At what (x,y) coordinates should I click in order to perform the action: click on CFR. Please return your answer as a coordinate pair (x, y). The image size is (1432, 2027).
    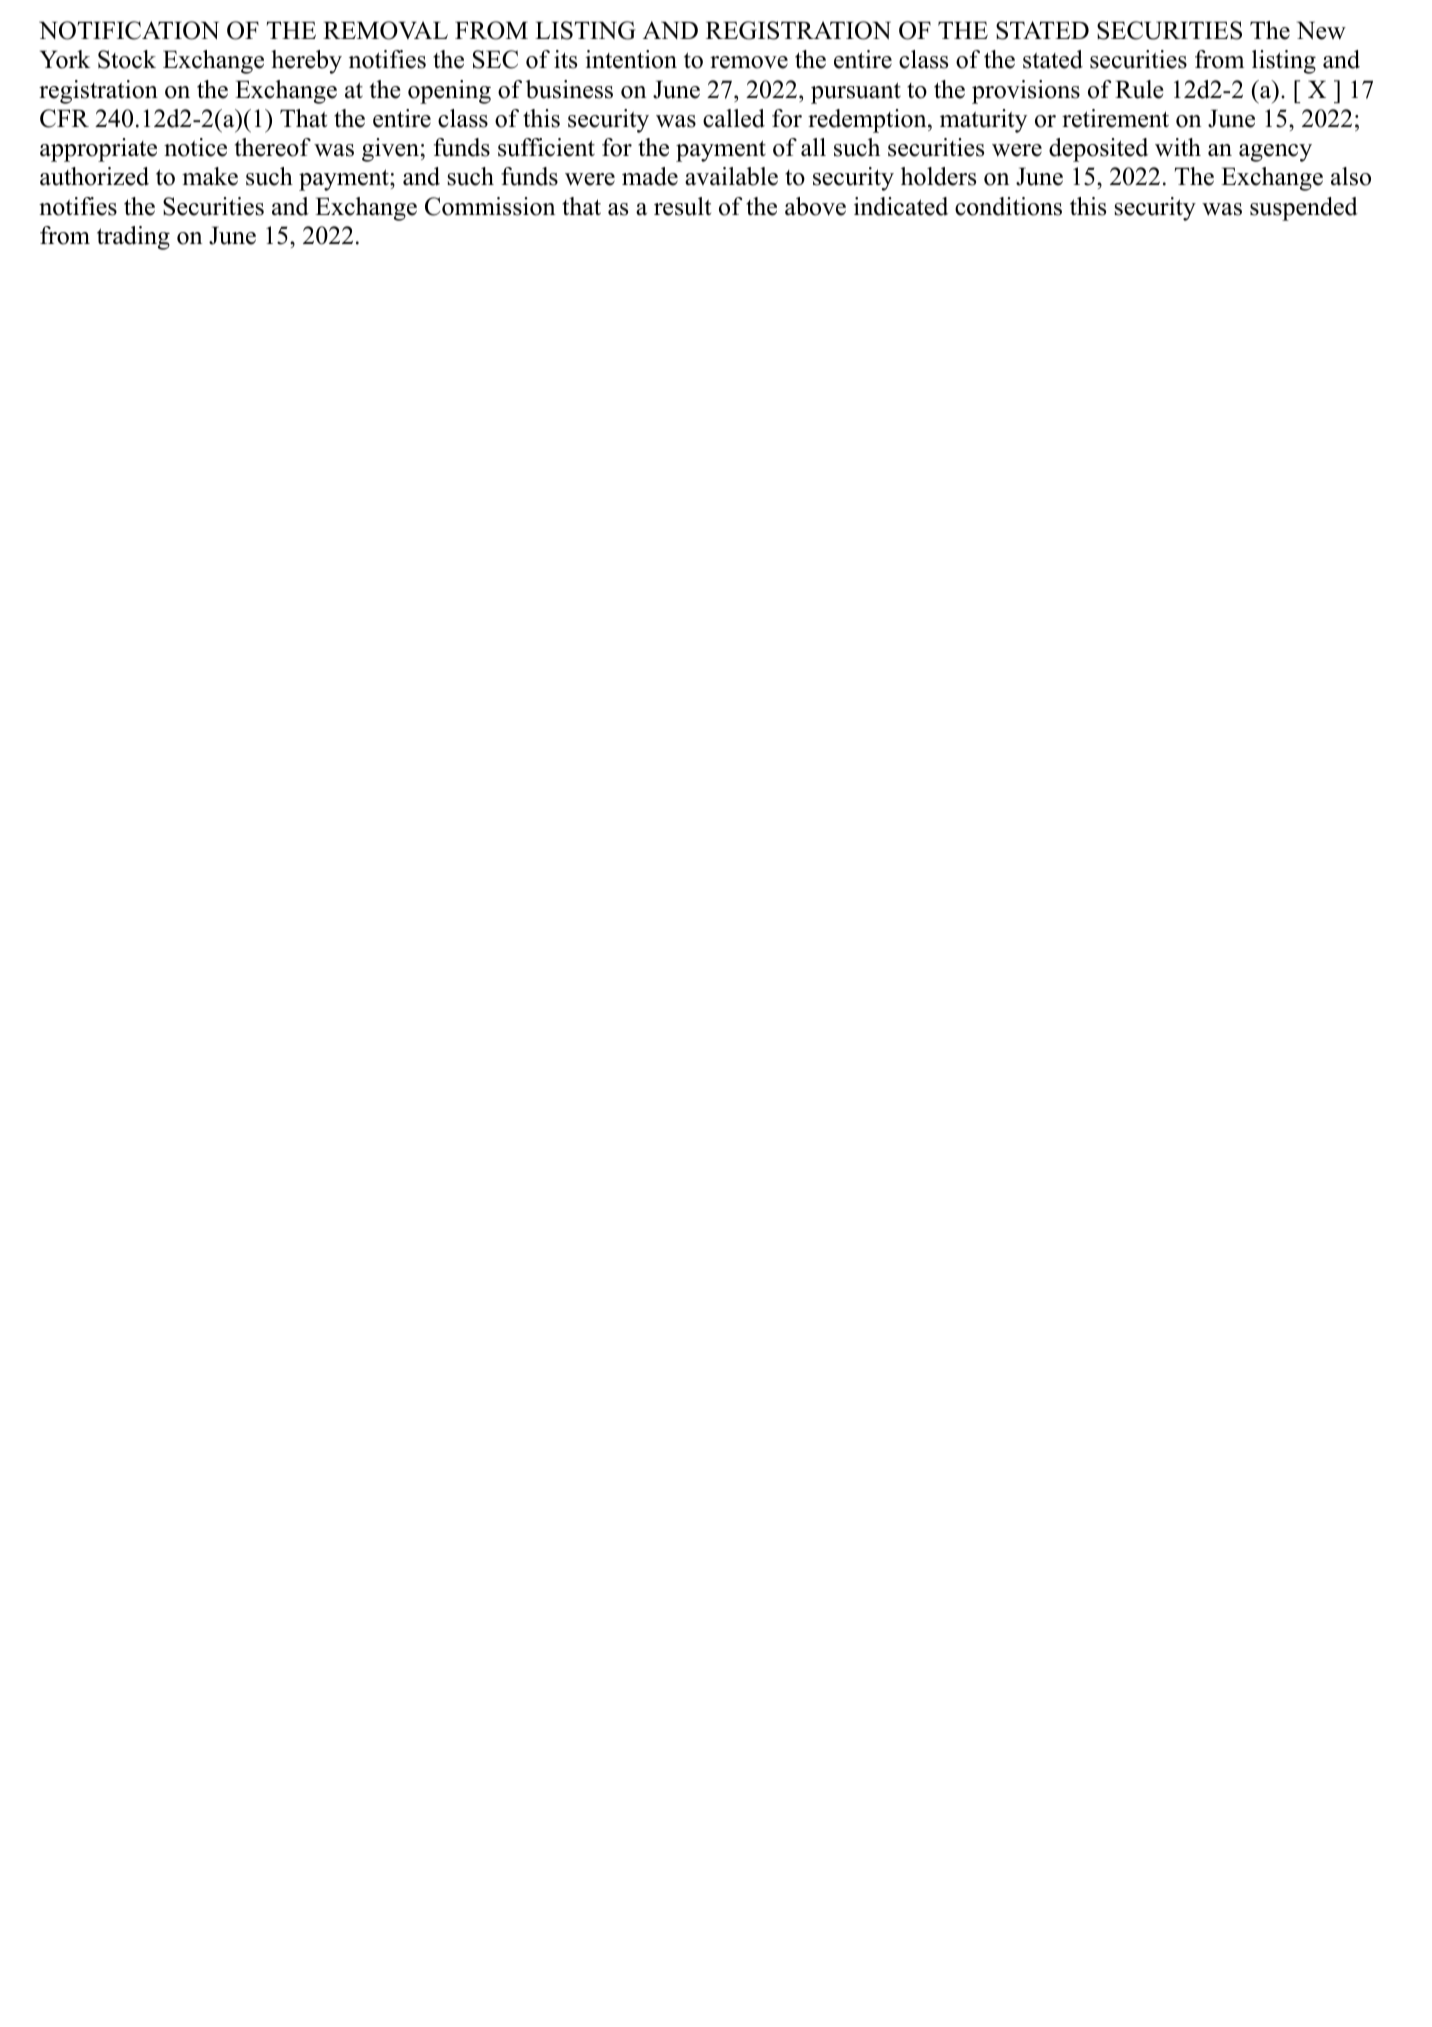
    Looking at the image, I should click on (64, 118).
